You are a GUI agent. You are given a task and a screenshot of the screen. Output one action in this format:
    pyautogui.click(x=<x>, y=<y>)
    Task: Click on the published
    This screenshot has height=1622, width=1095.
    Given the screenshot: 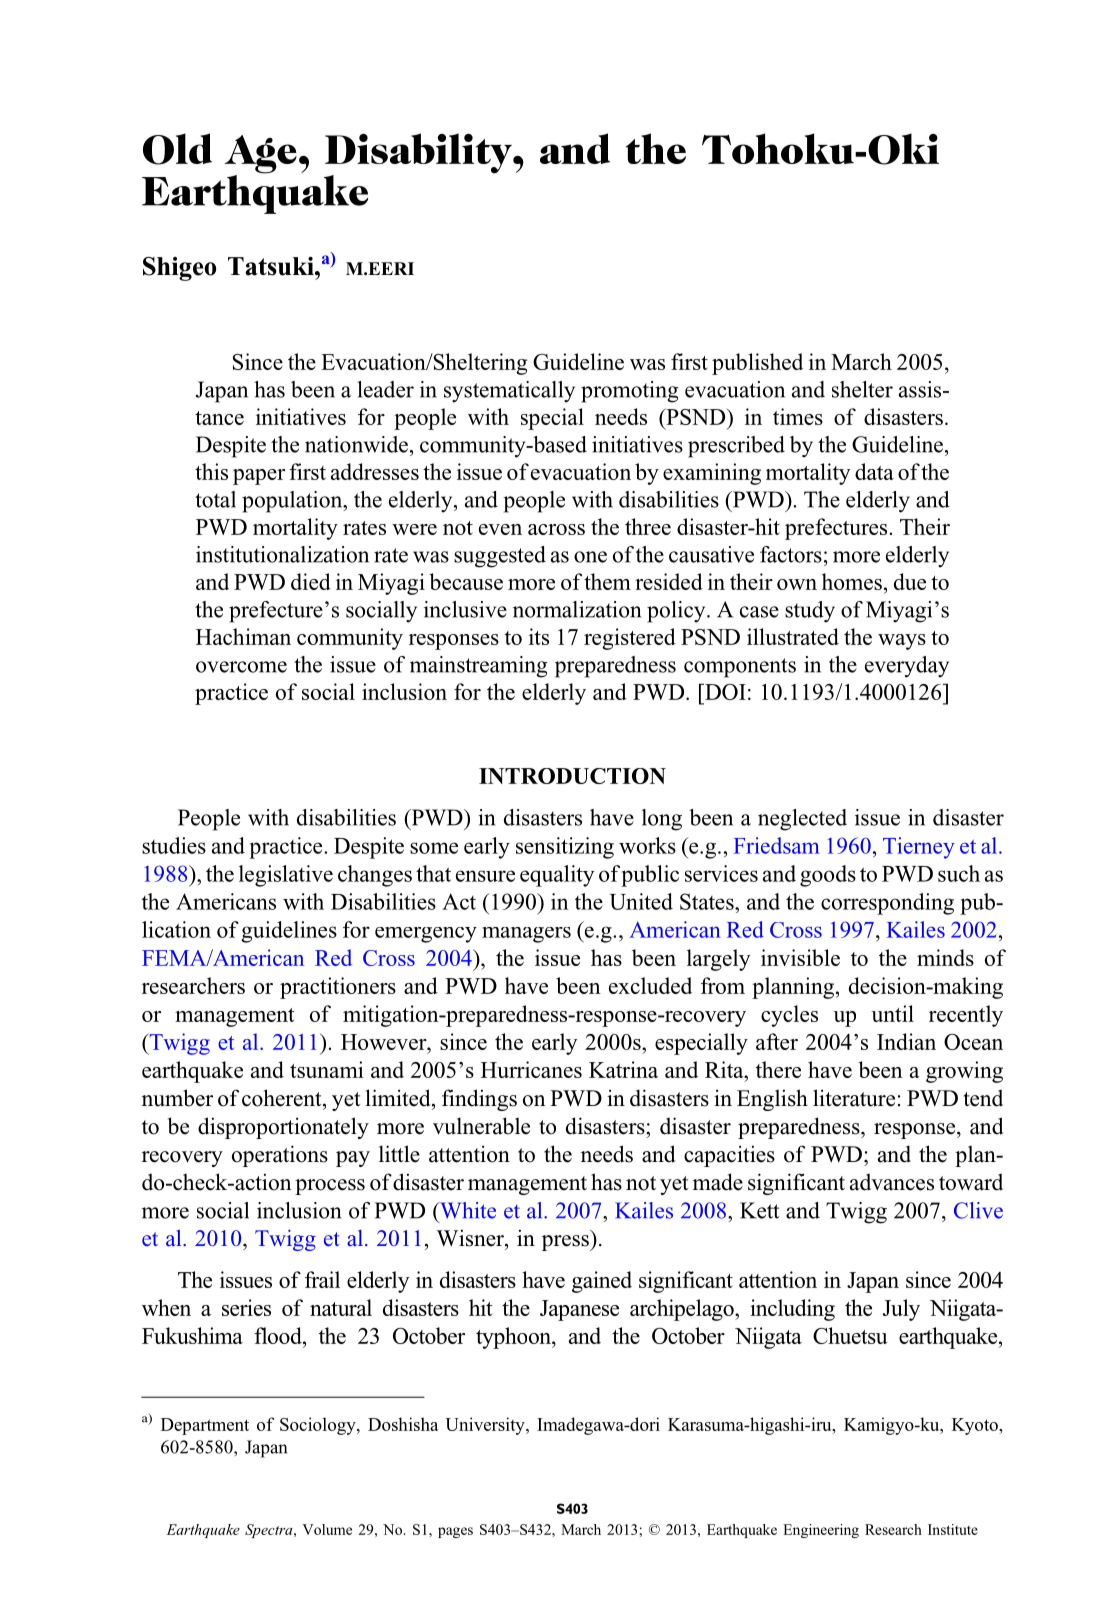 What is the action you would take?
    pyautogui.click(x=757, y=364)
